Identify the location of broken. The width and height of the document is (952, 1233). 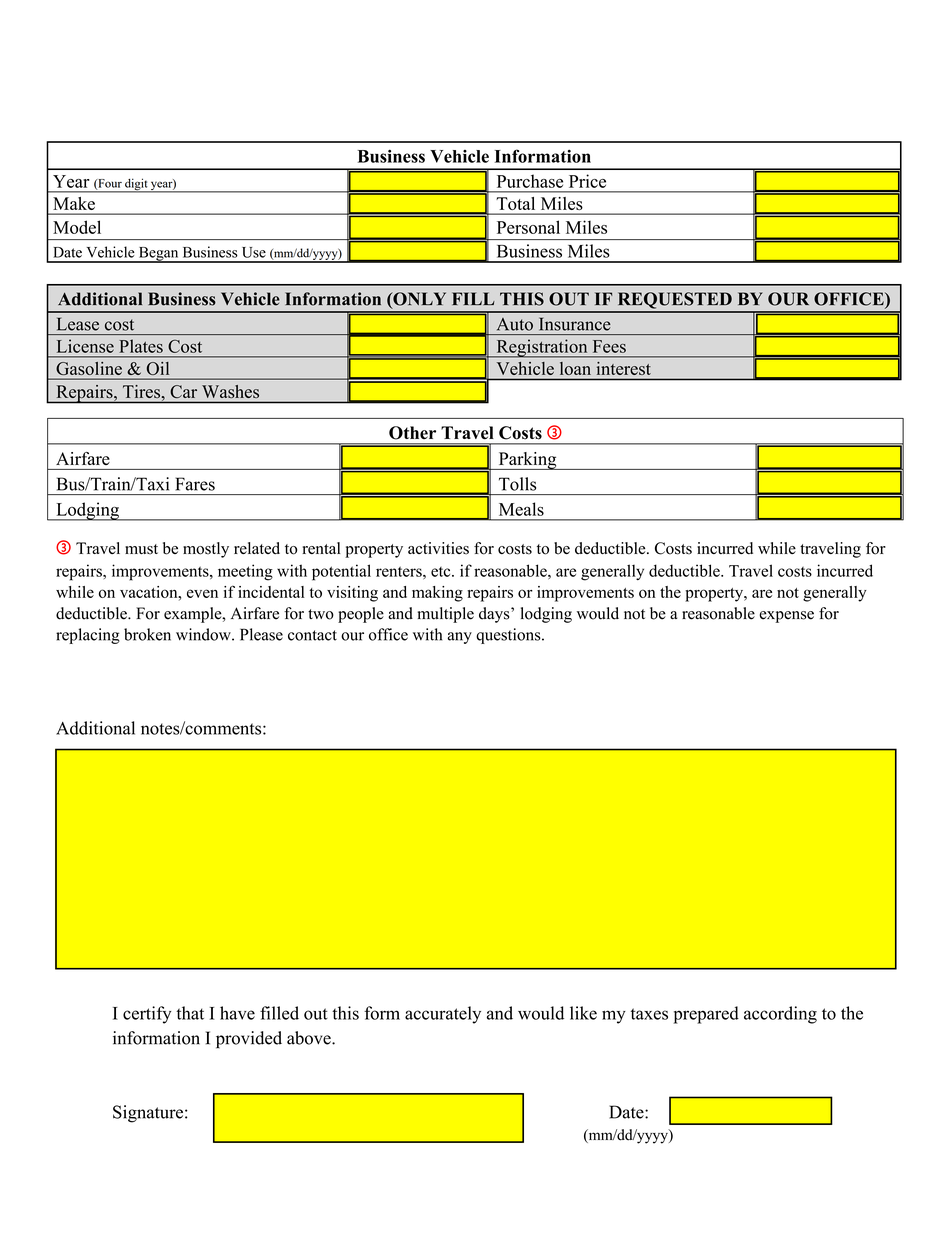
(147, 634).
